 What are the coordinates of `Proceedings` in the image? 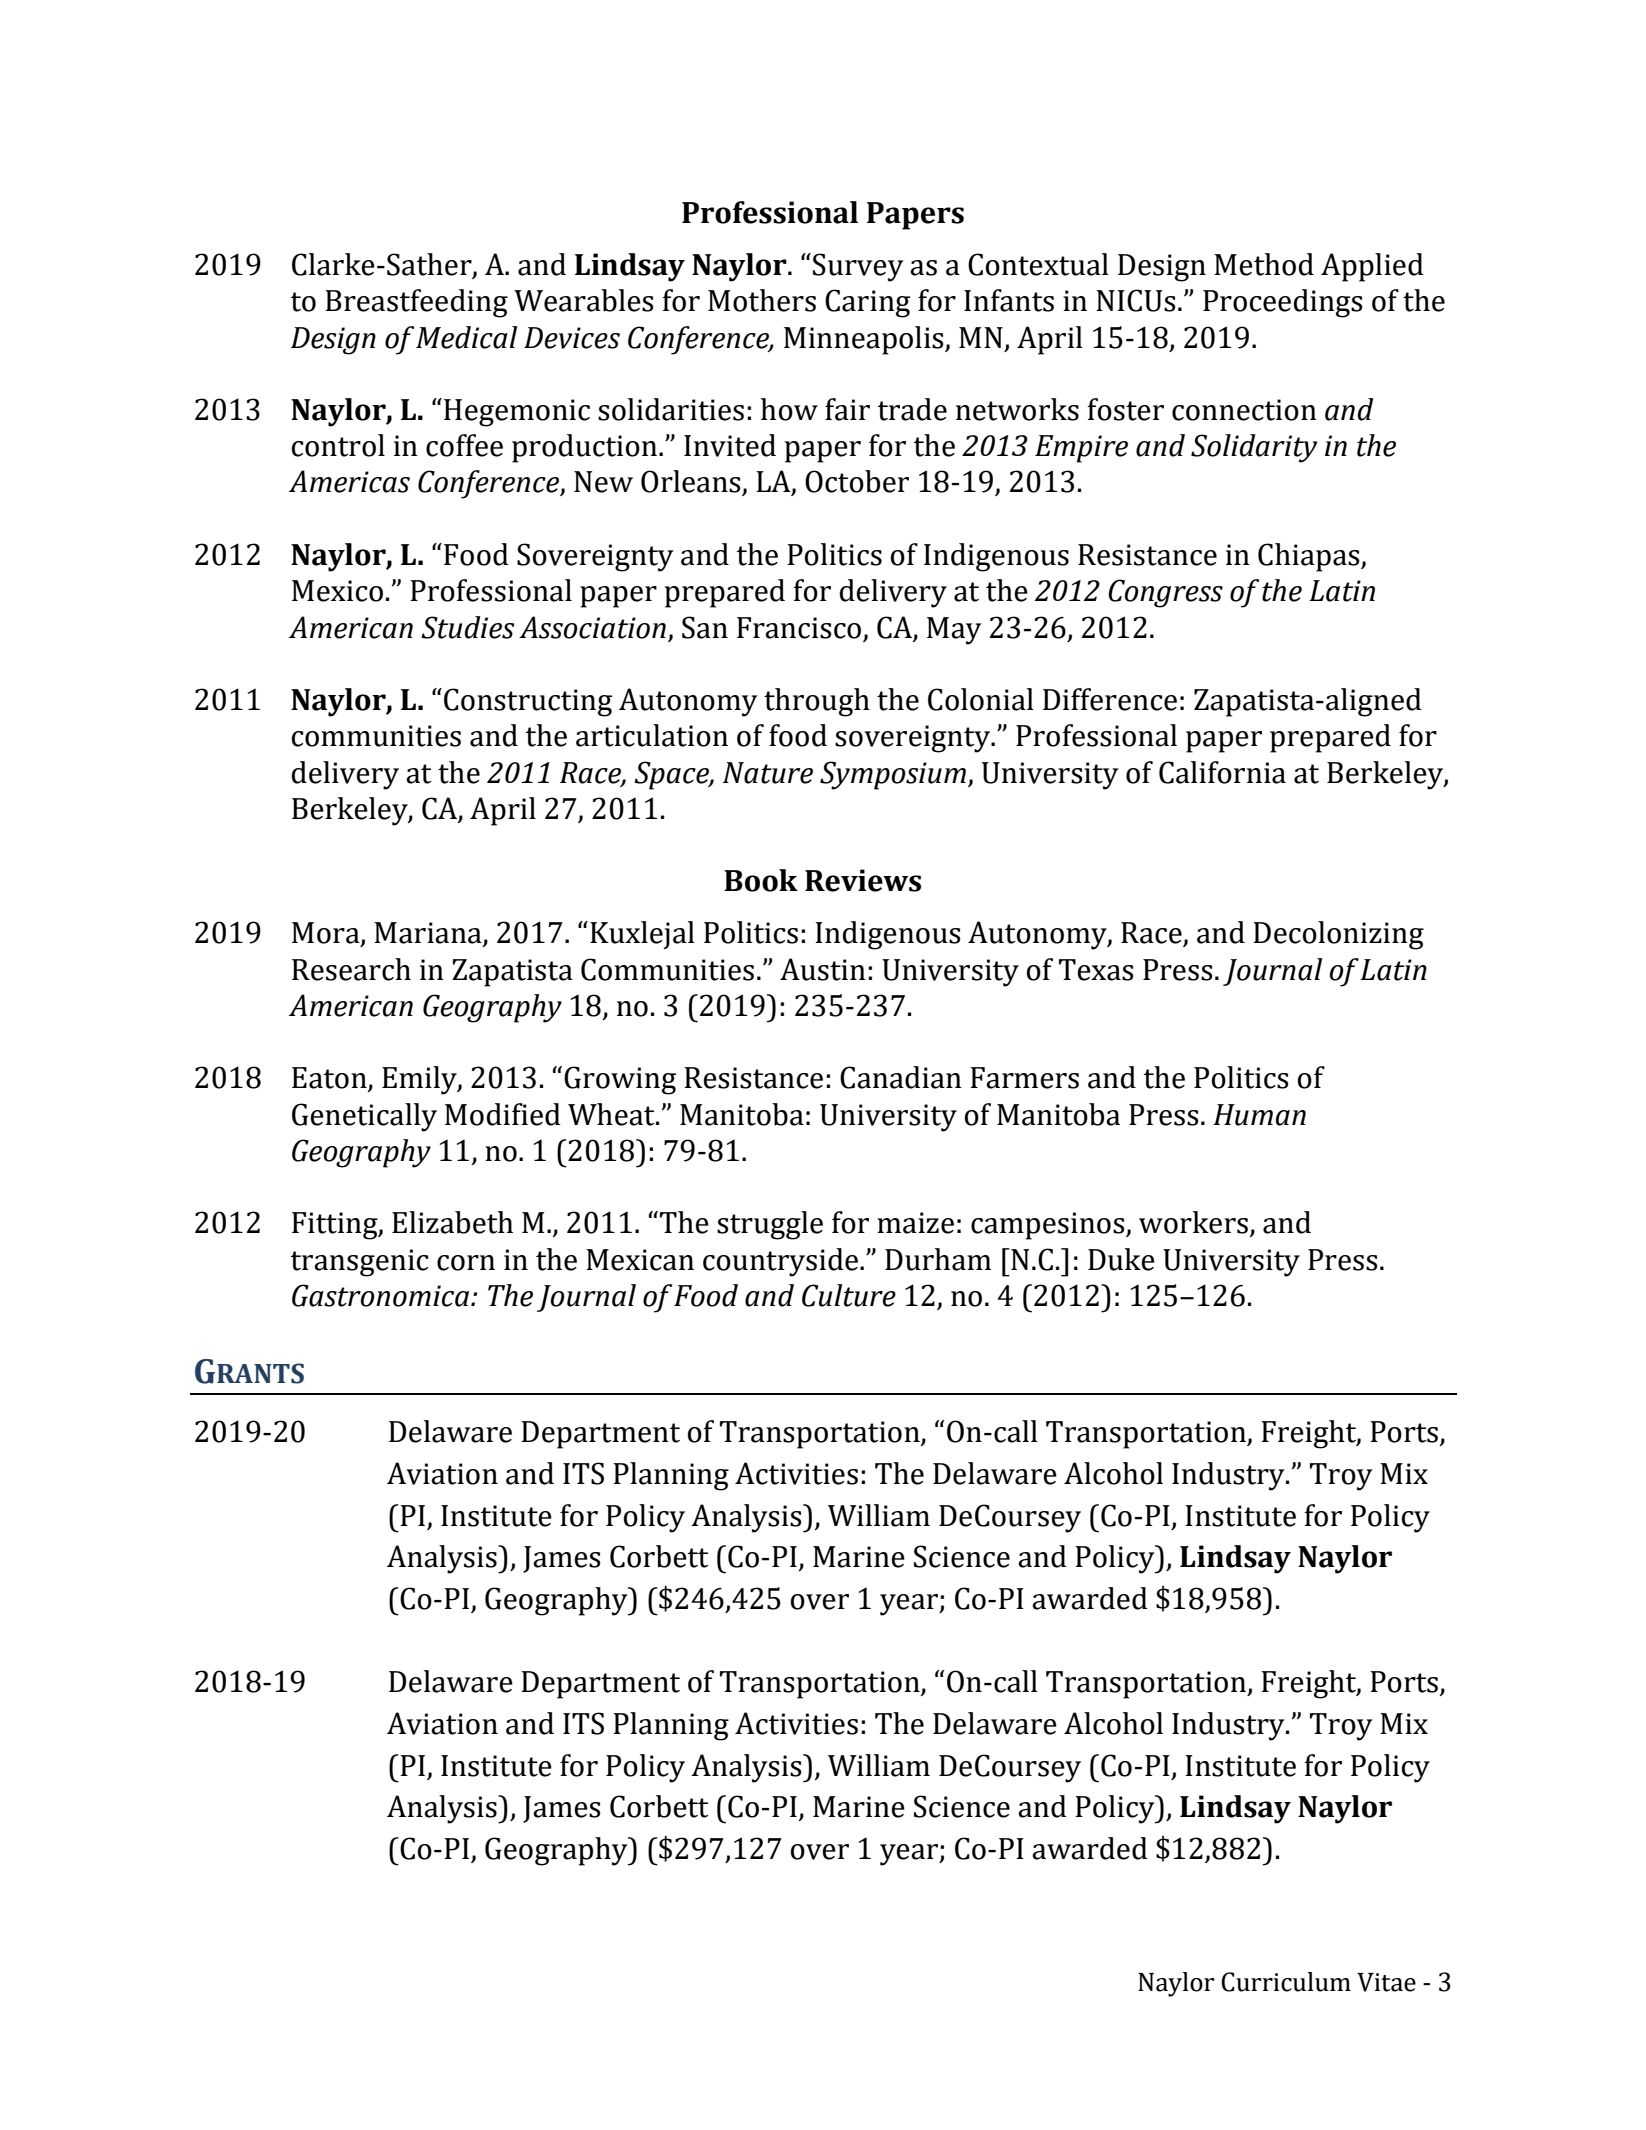 It's located at (1283, 303).
